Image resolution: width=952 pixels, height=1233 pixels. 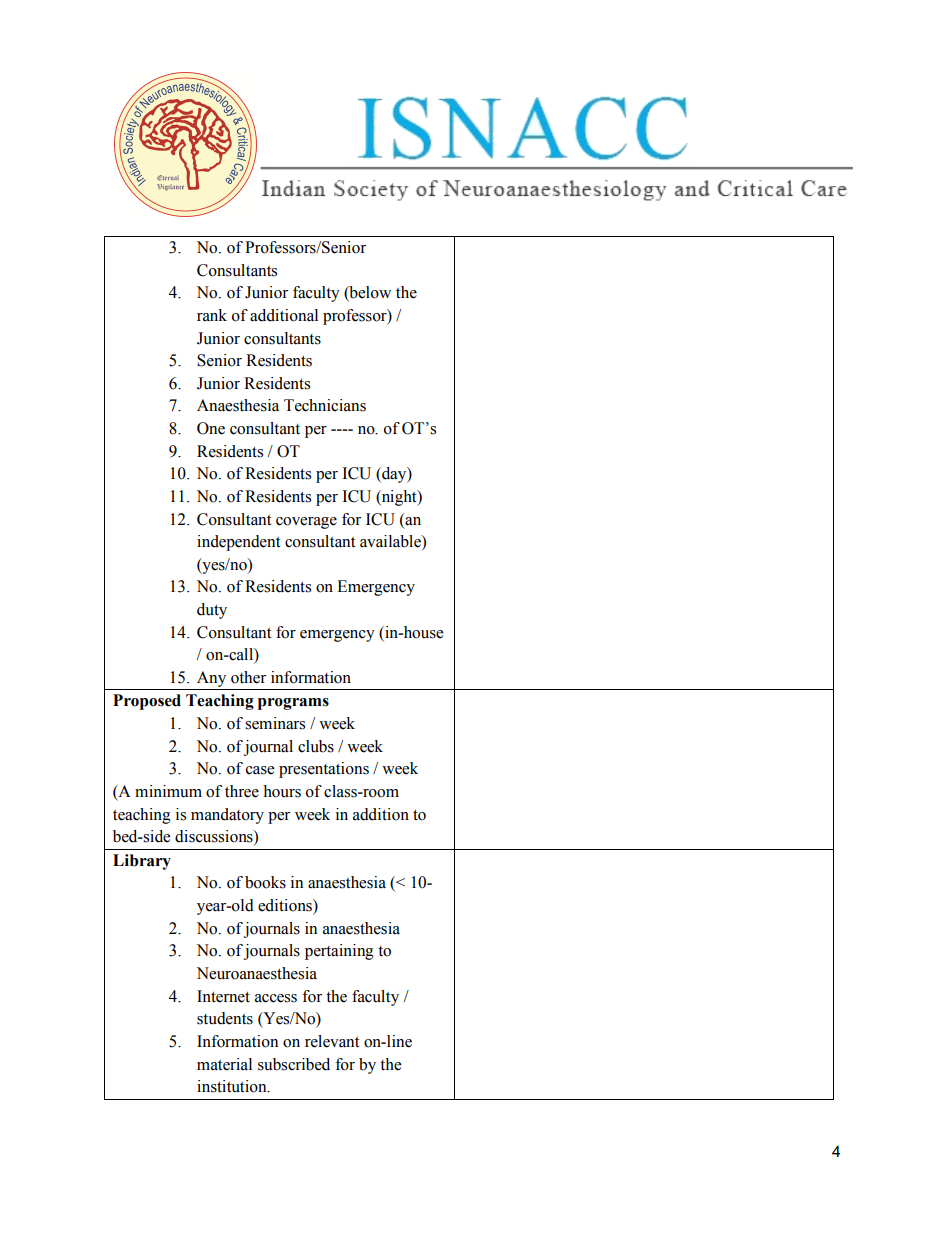 I want to click on Proposed, so click(x=147, y=702).
